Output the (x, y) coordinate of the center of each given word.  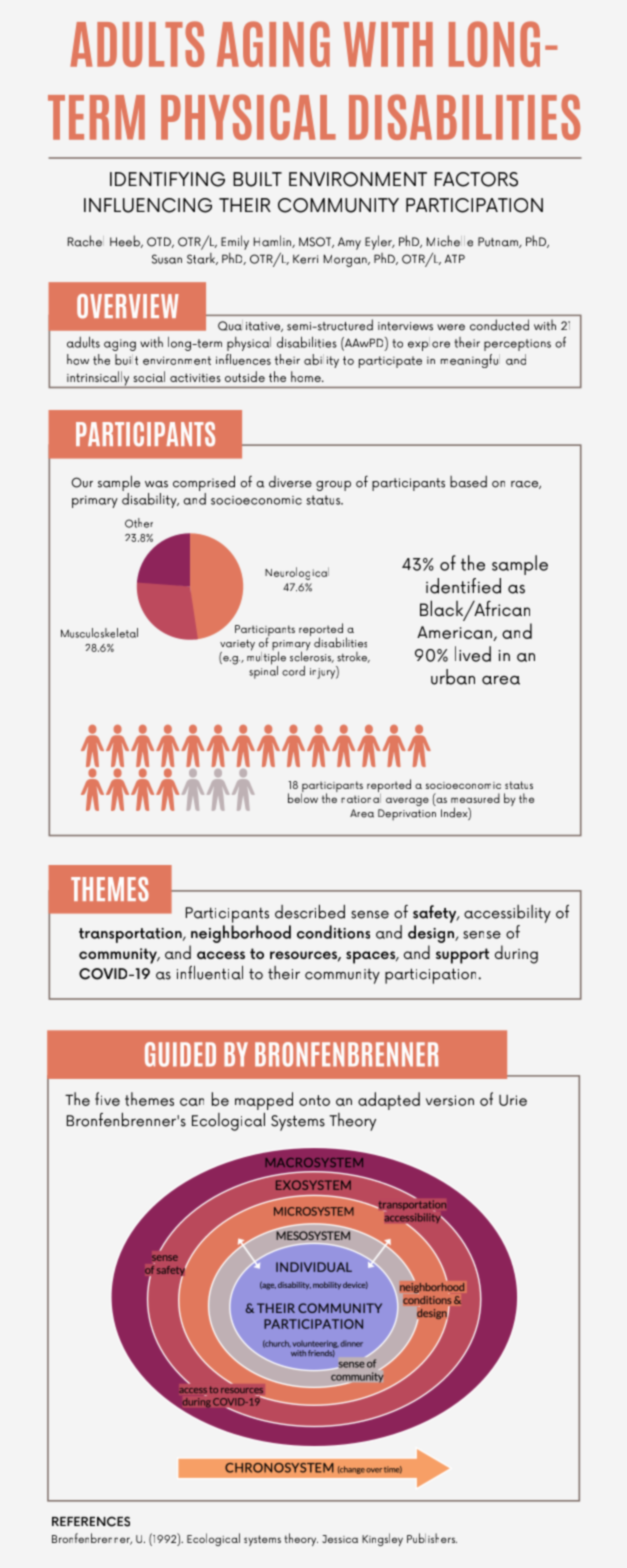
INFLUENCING (148, 205)
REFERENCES (91, 1521)
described (310, 912)
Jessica (340, 1539)
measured (475, 798)
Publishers (432, 1538)
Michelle (450, 241)
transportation (131, 935)
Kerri (305, 259)
